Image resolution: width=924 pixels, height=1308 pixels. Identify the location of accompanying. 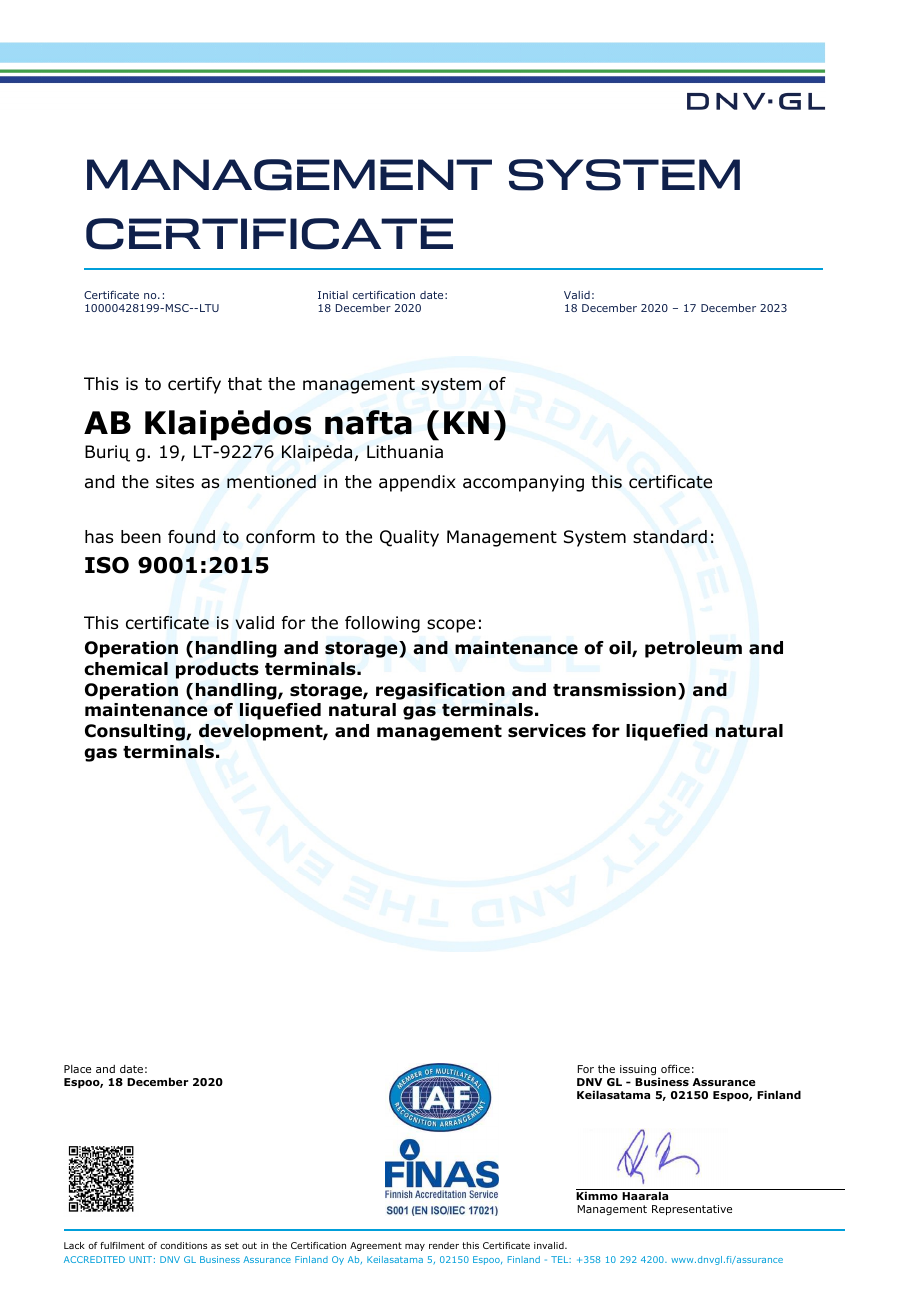
(523, 483).
